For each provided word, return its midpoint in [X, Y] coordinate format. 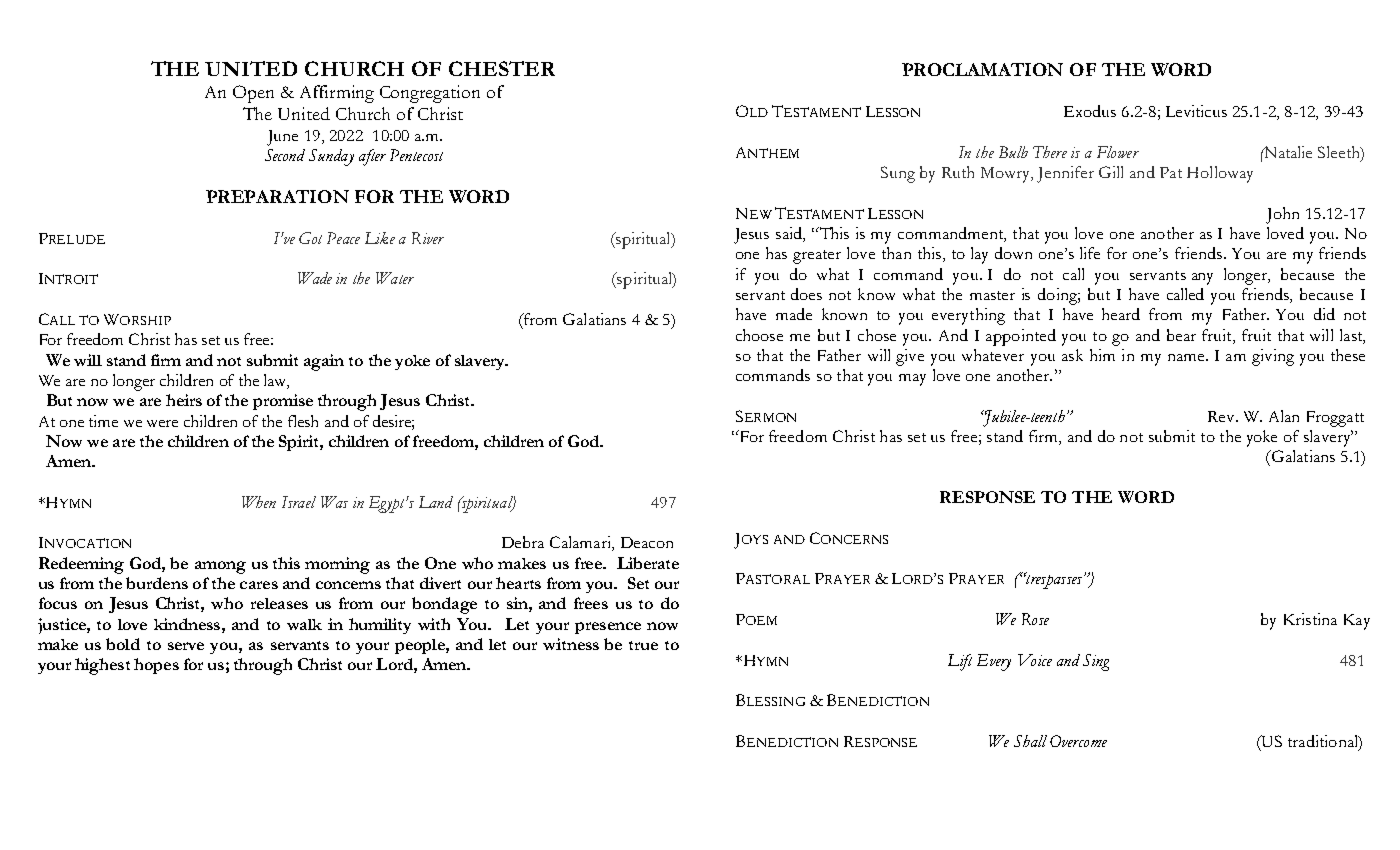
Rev [1222, 416]
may [912, 380]
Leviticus [1196, 111]
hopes [156, 666]
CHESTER [502, 68]
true [643, 645]
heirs [184, 400]
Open [253, 94]
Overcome [1078, 741]
